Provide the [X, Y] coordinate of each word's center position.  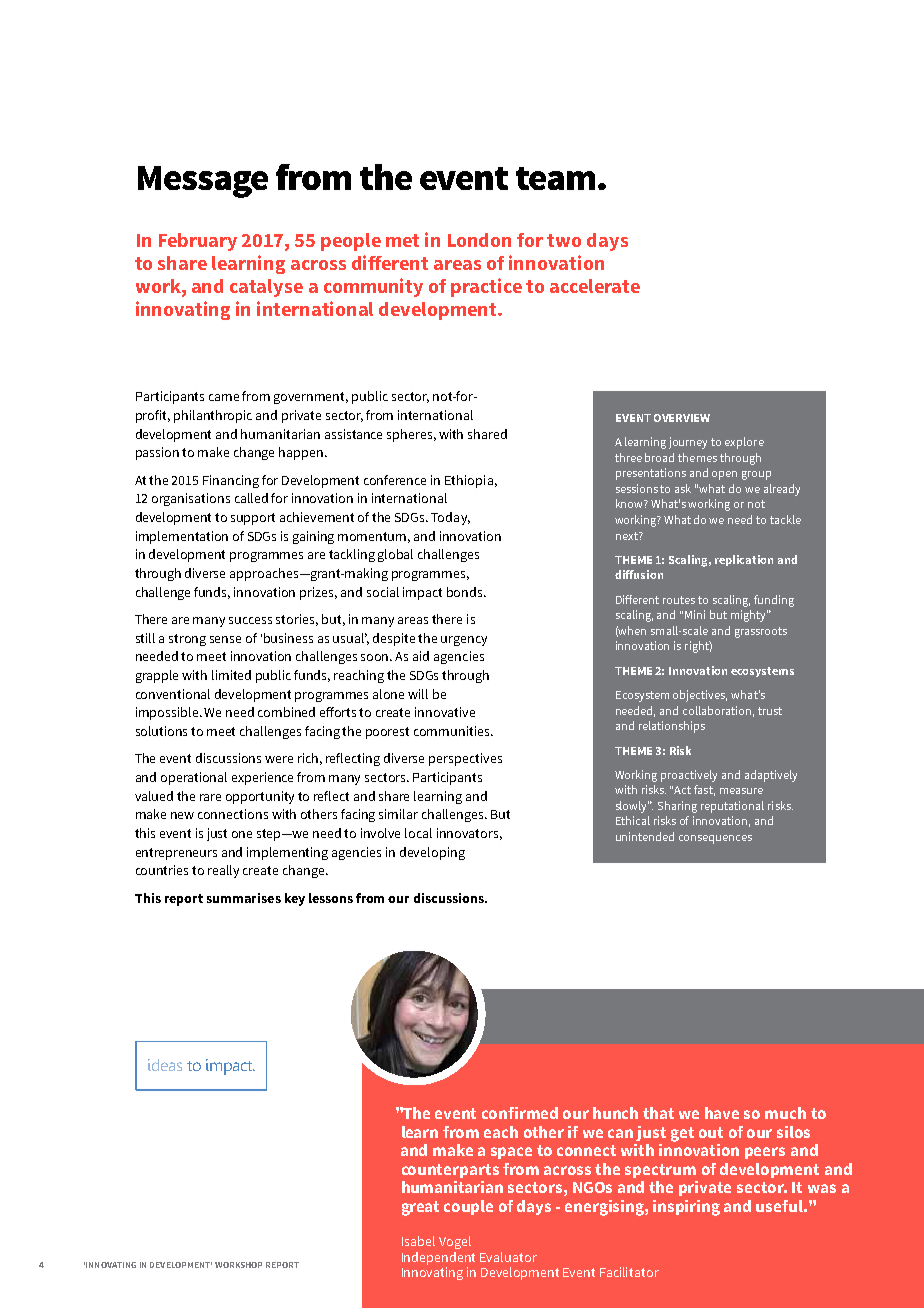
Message [203, 182]
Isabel [418, 1241]
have [722, 1113]
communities [453, 731]
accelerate [595, 286]
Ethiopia [469, 481]
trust [770, 711]
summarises [244, 898]
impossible [168, 713]
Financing [231, 481]
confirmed [520, 1113]
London [479, 240]
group [756, 475]
